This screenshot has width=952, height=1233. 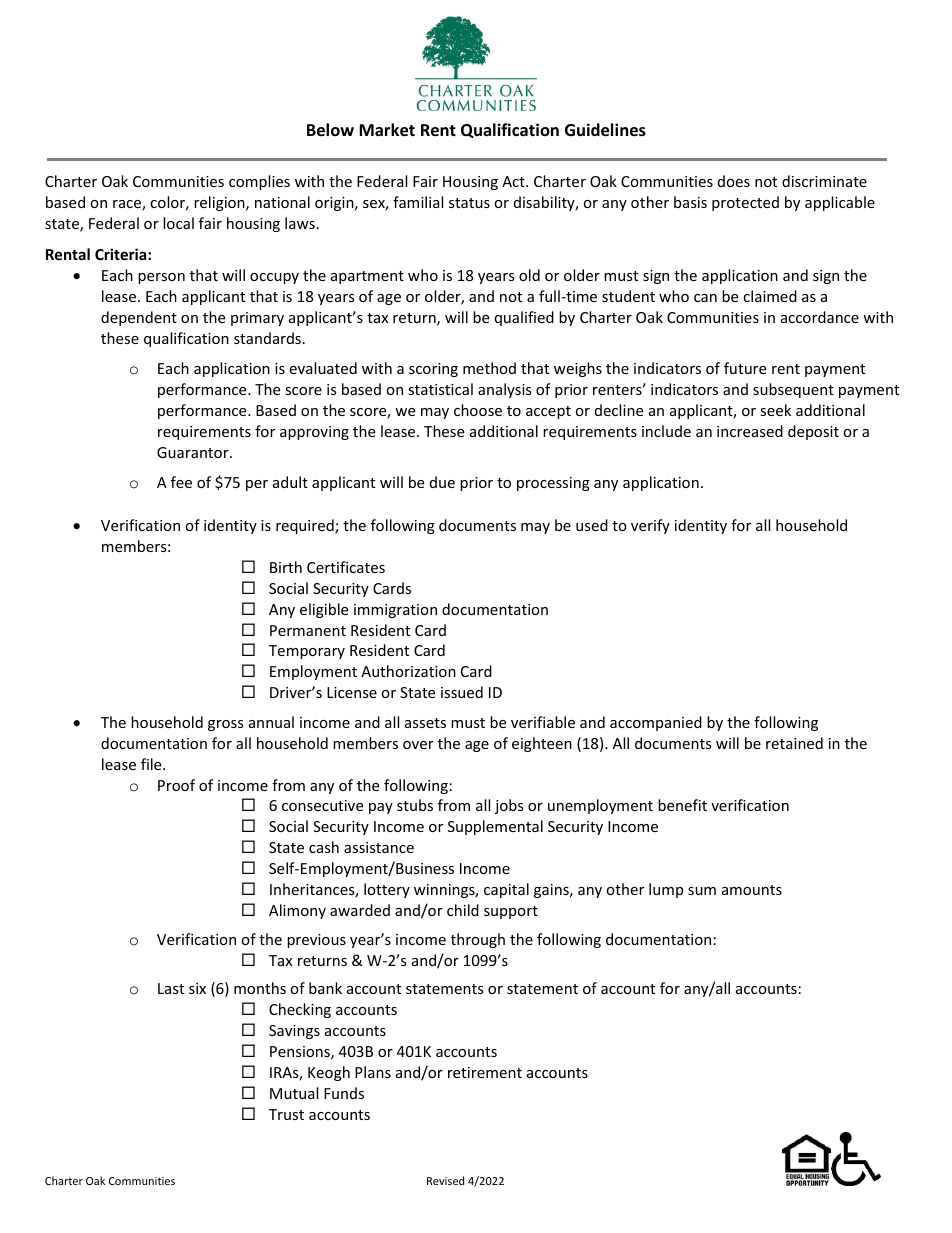 What do you see at coordinates (734, 181) in the screenshot?
I see `does` at bounding box center [734, 181].
